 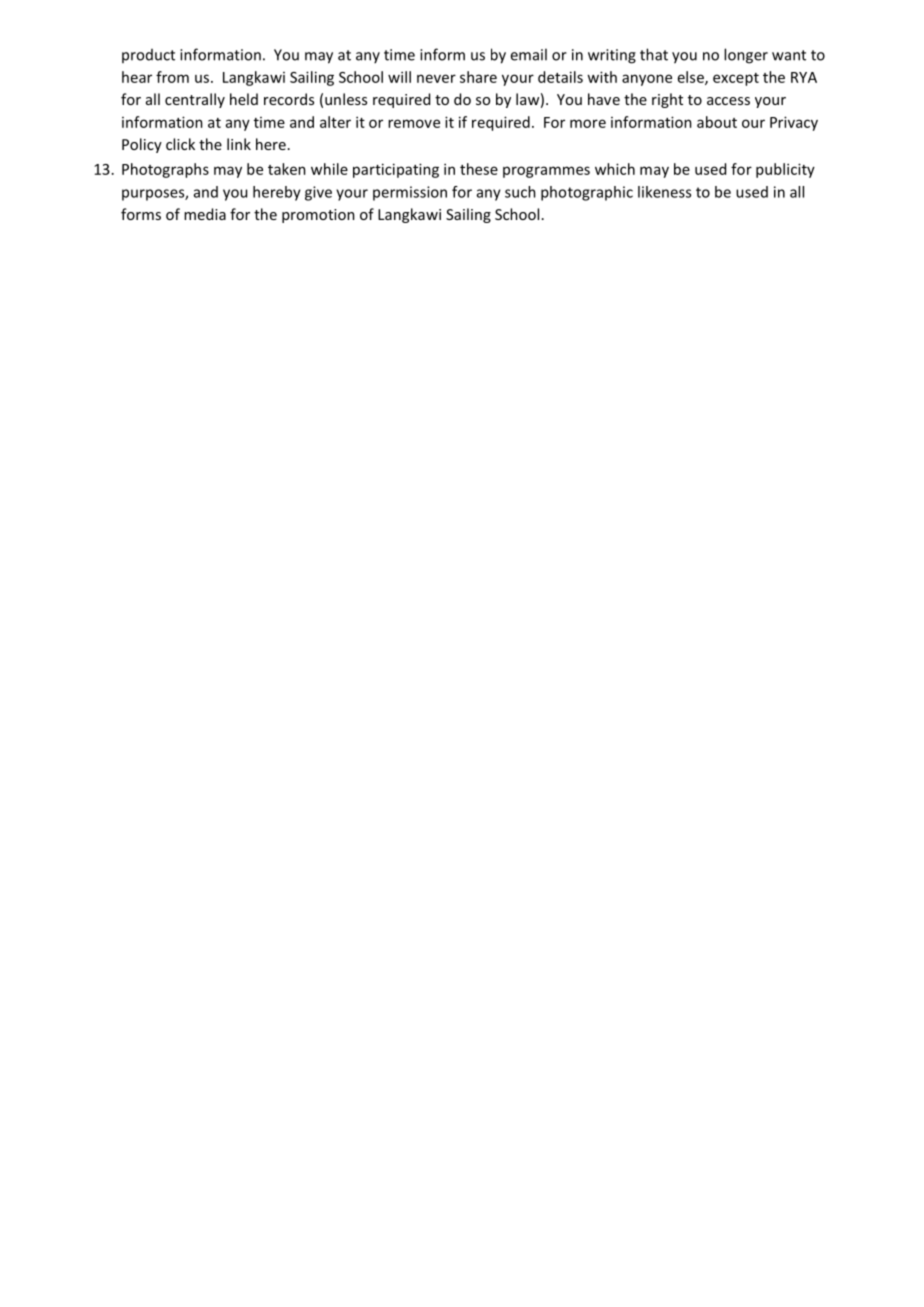 What do you see at coordinates (717, 122) in the document?
I see `about` at bounding box center [717, 122].
